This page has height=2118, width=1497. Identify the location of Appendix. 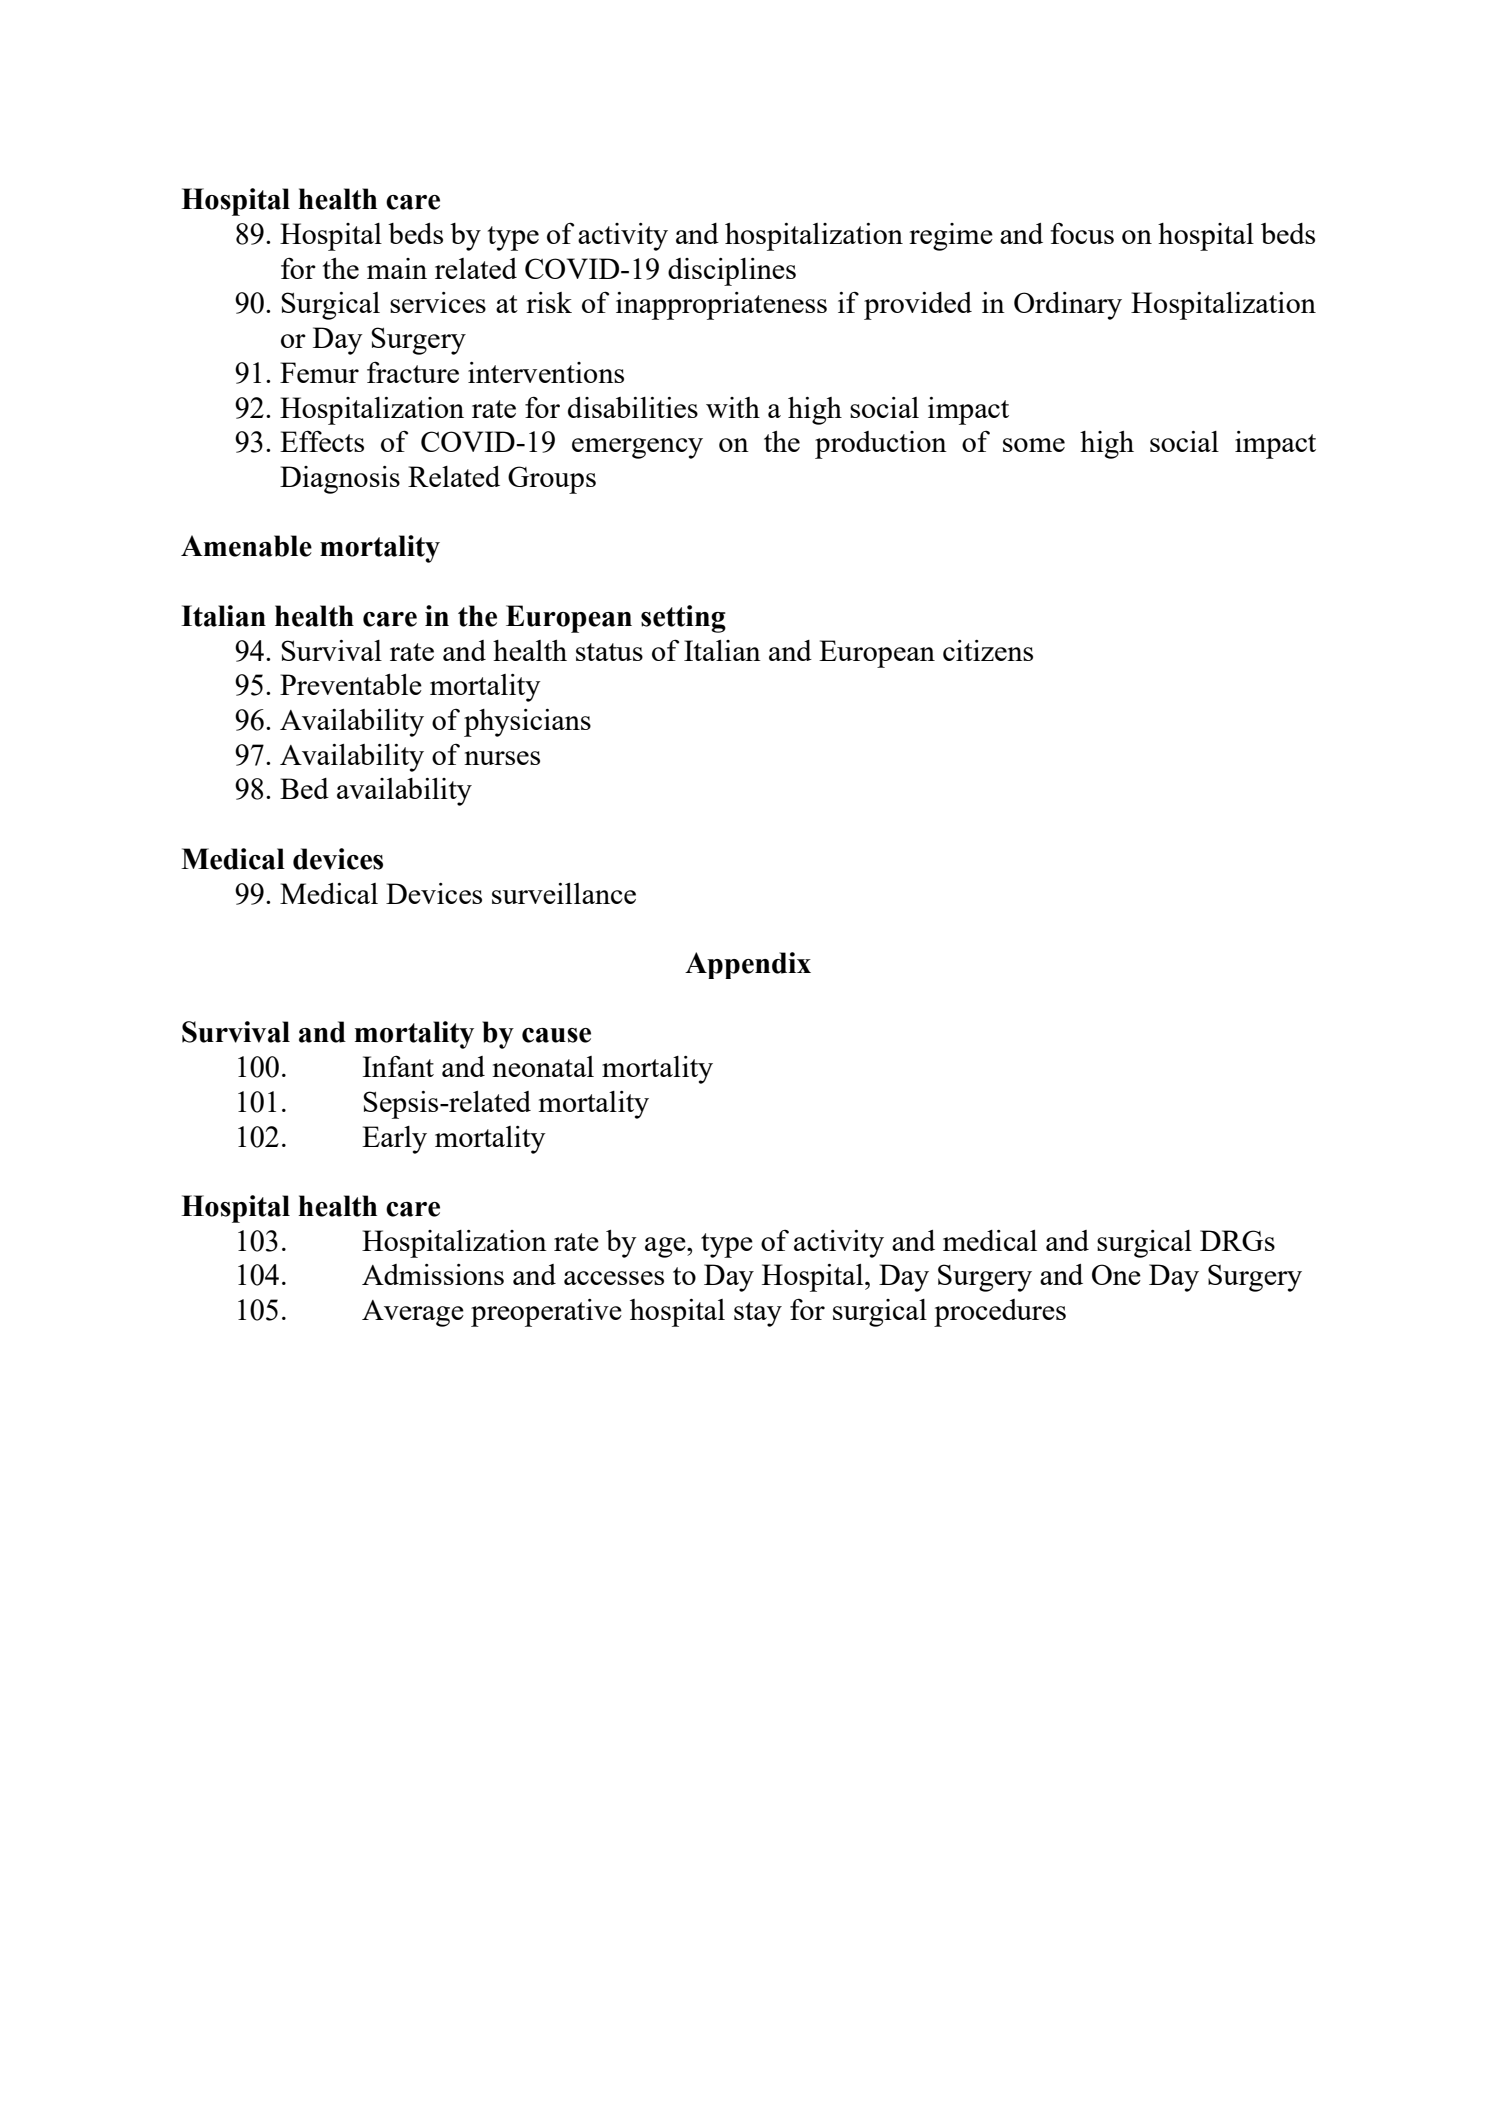
(748, 965).
